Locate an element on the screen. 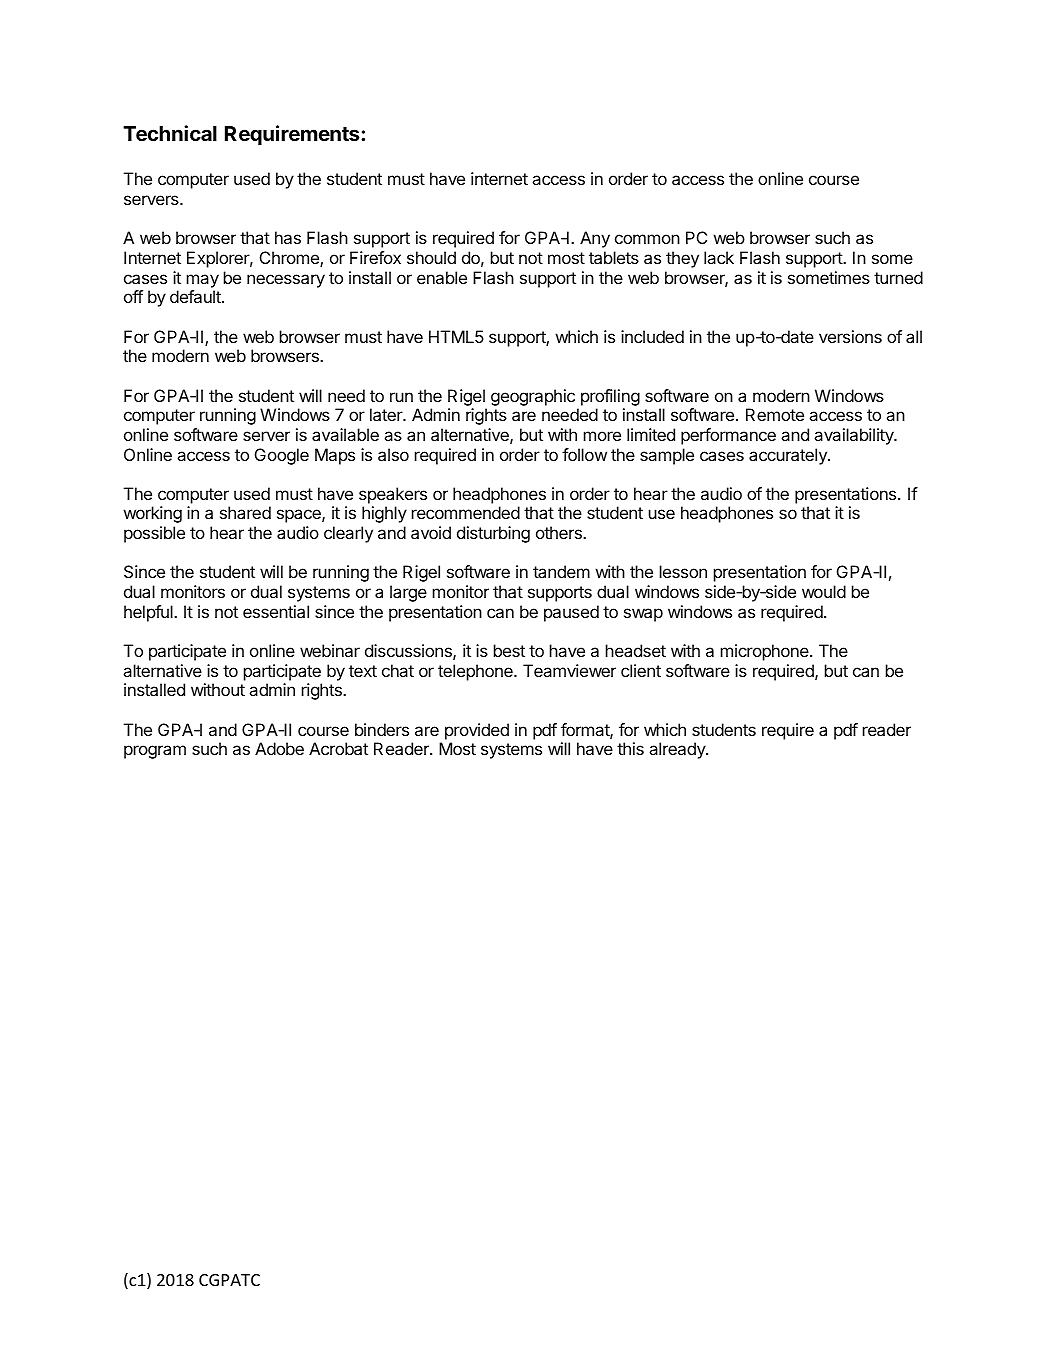  would is located at coordinates (824, 591).
